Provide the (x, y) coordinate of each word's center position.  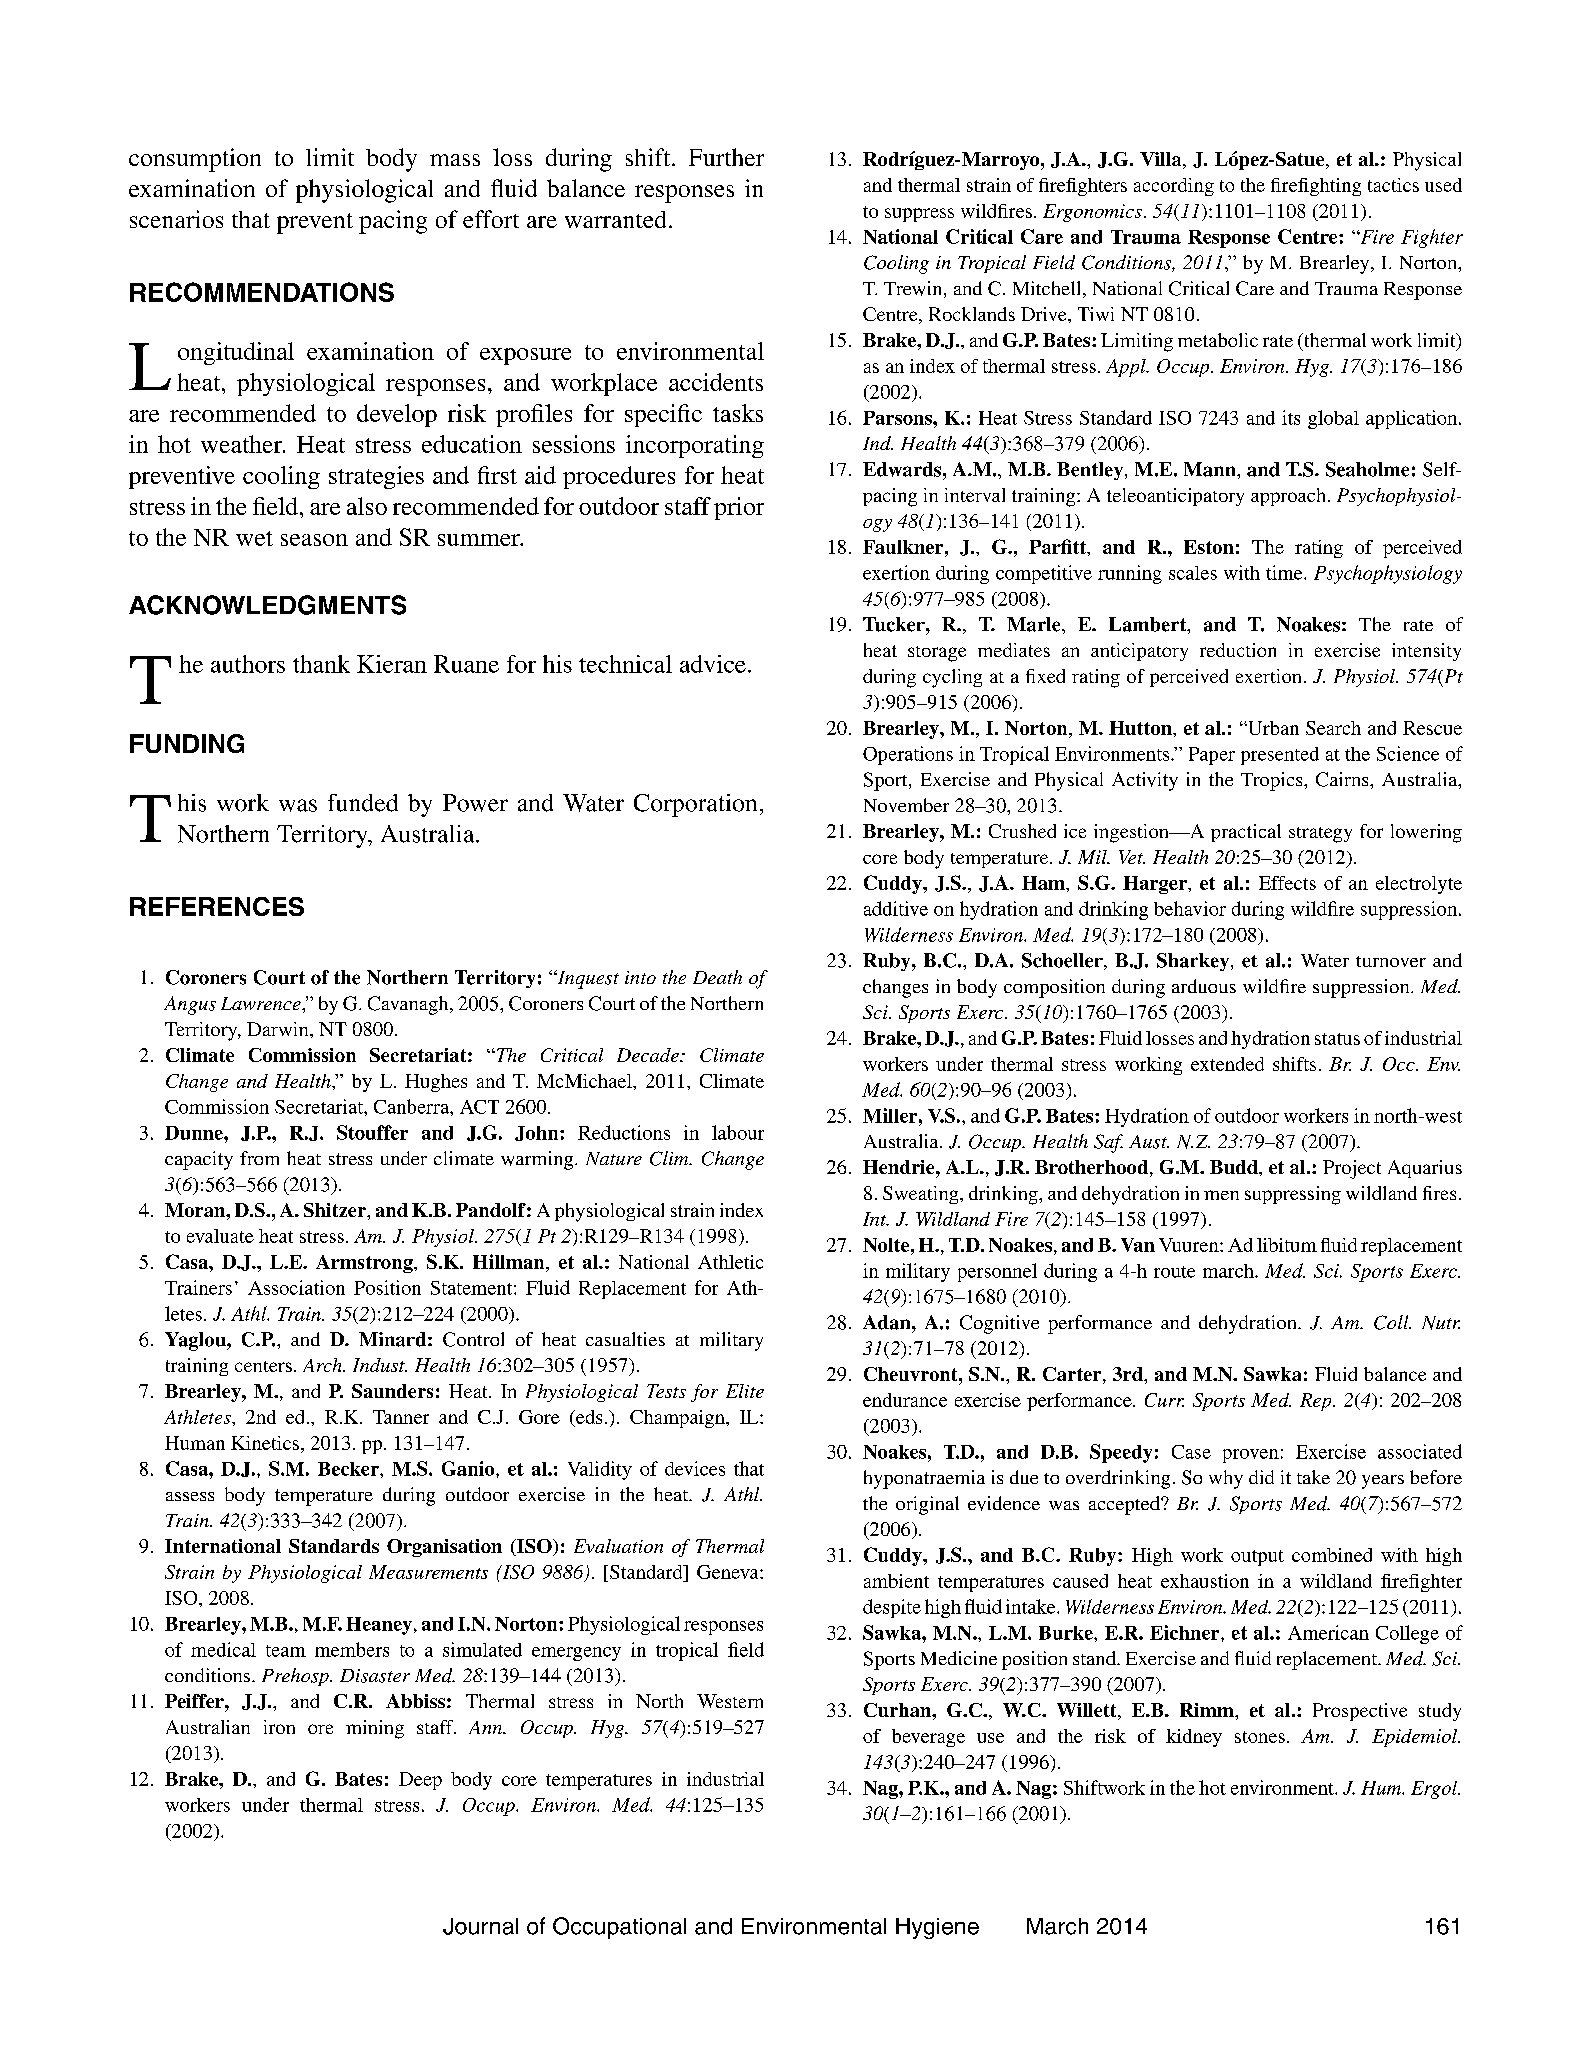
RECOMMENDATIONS (262, 292)
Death (717, 977)
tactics (1393, 185)
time (1285, 572)
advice (713, 664)
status (1337, 1039)
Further (726, 157)
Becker (349, 1469)
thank (321, 664)
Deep (420, 1781)
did (1261, 1477)
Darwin (279, 1029)
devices (695, 1468)
